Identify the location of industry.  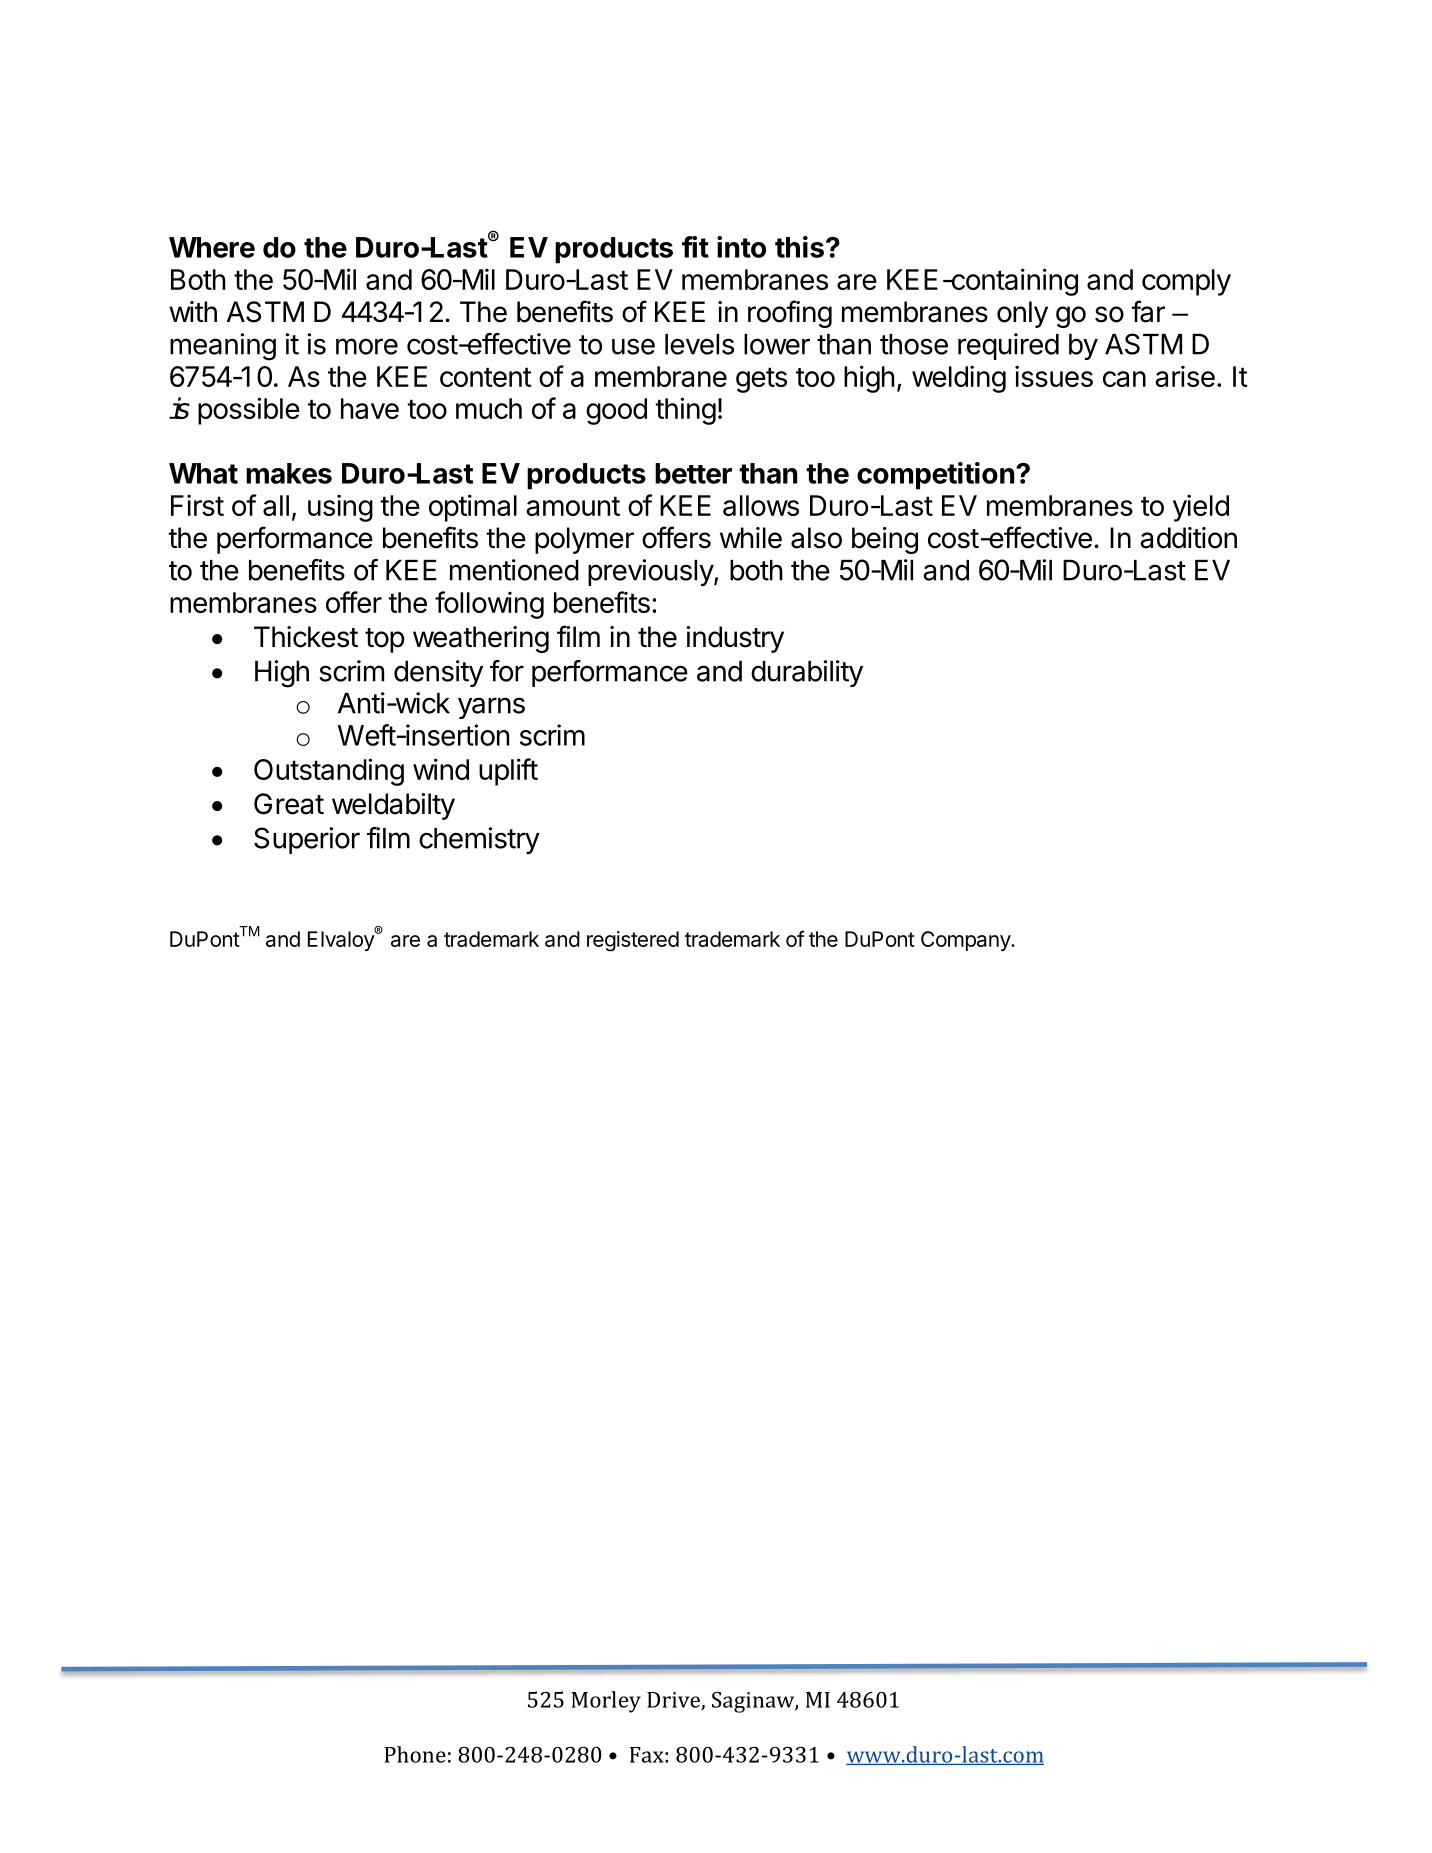
(735, 639).
